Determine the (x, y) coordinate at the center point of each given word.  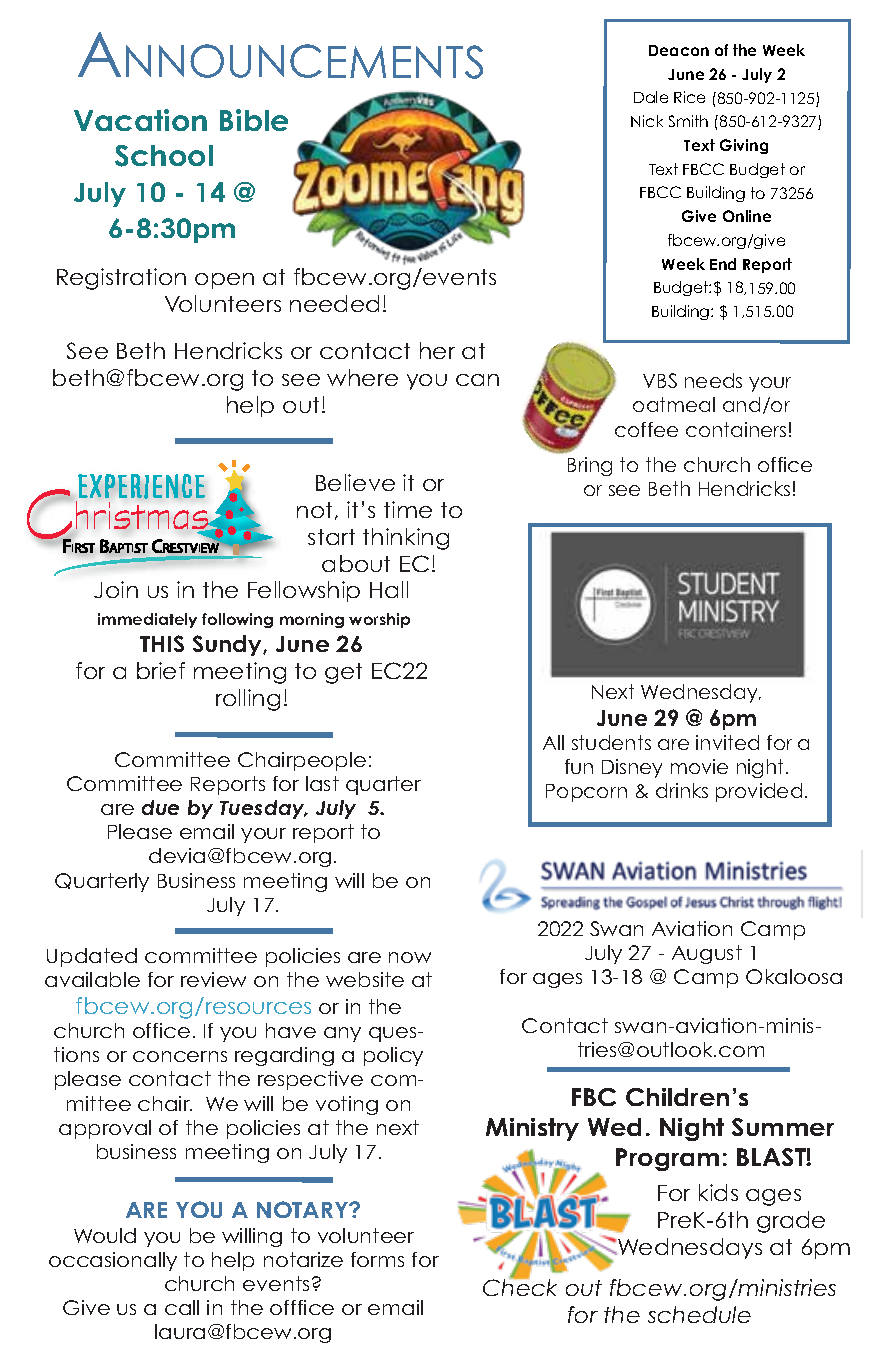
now (410, 957)
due (160, 807)
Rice (689, 97)
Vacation (140, 120)
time (408, 509)
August (707, 954)
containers (736, 429)
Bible (254, 120)
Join (116, 589)
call (182, 1307)
